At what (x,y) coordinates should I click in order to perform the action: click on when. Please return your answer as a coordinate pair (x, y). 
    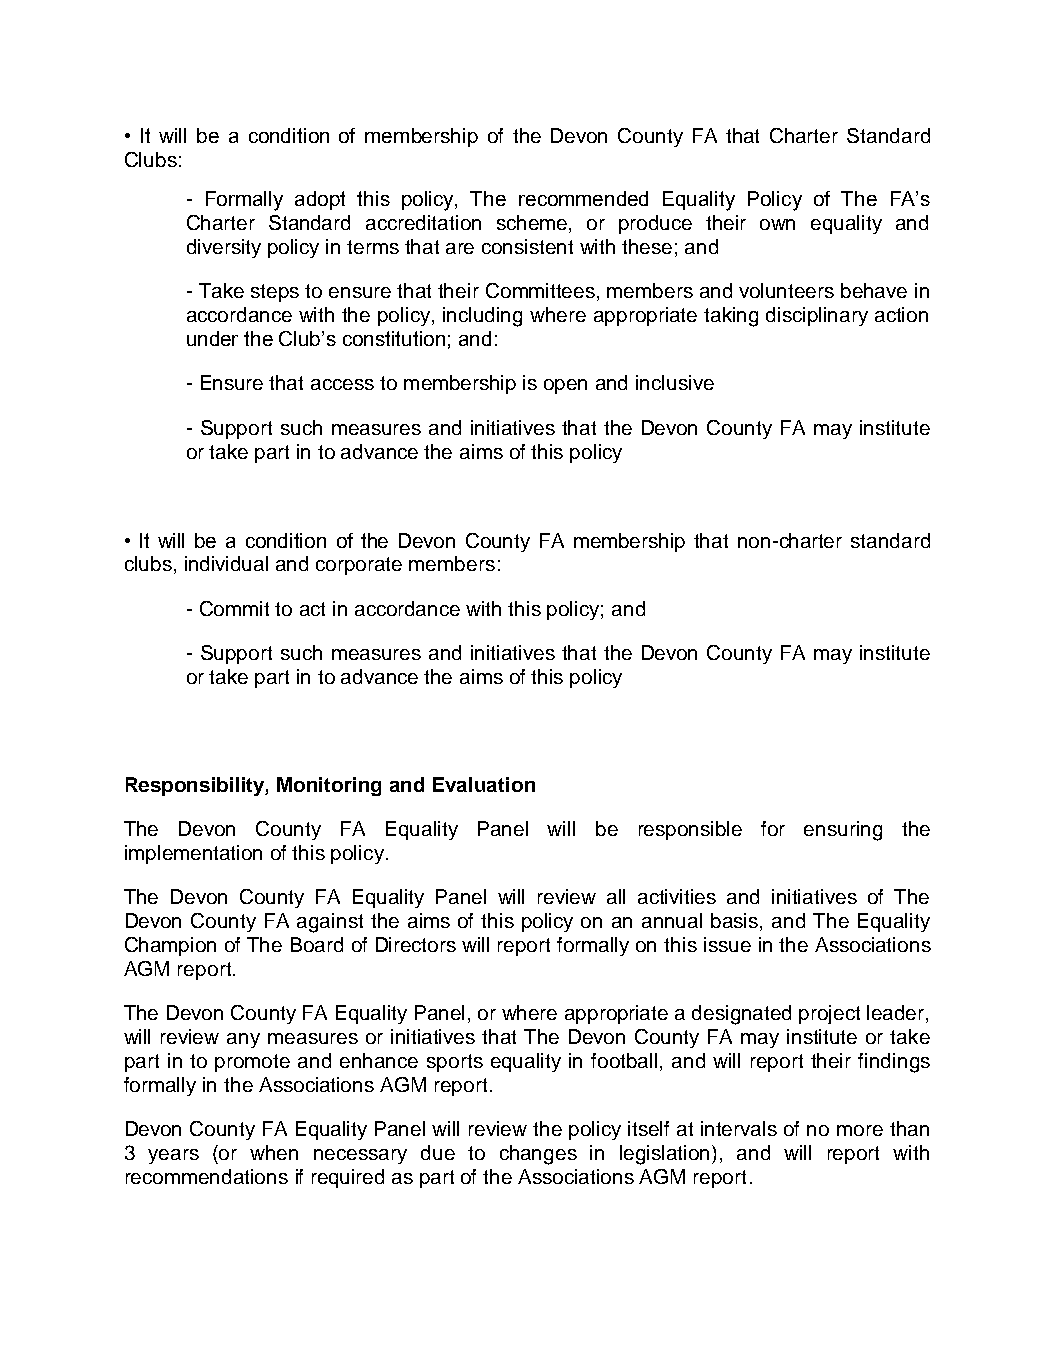
    Looking at the image, I should click on (274, 1152).
